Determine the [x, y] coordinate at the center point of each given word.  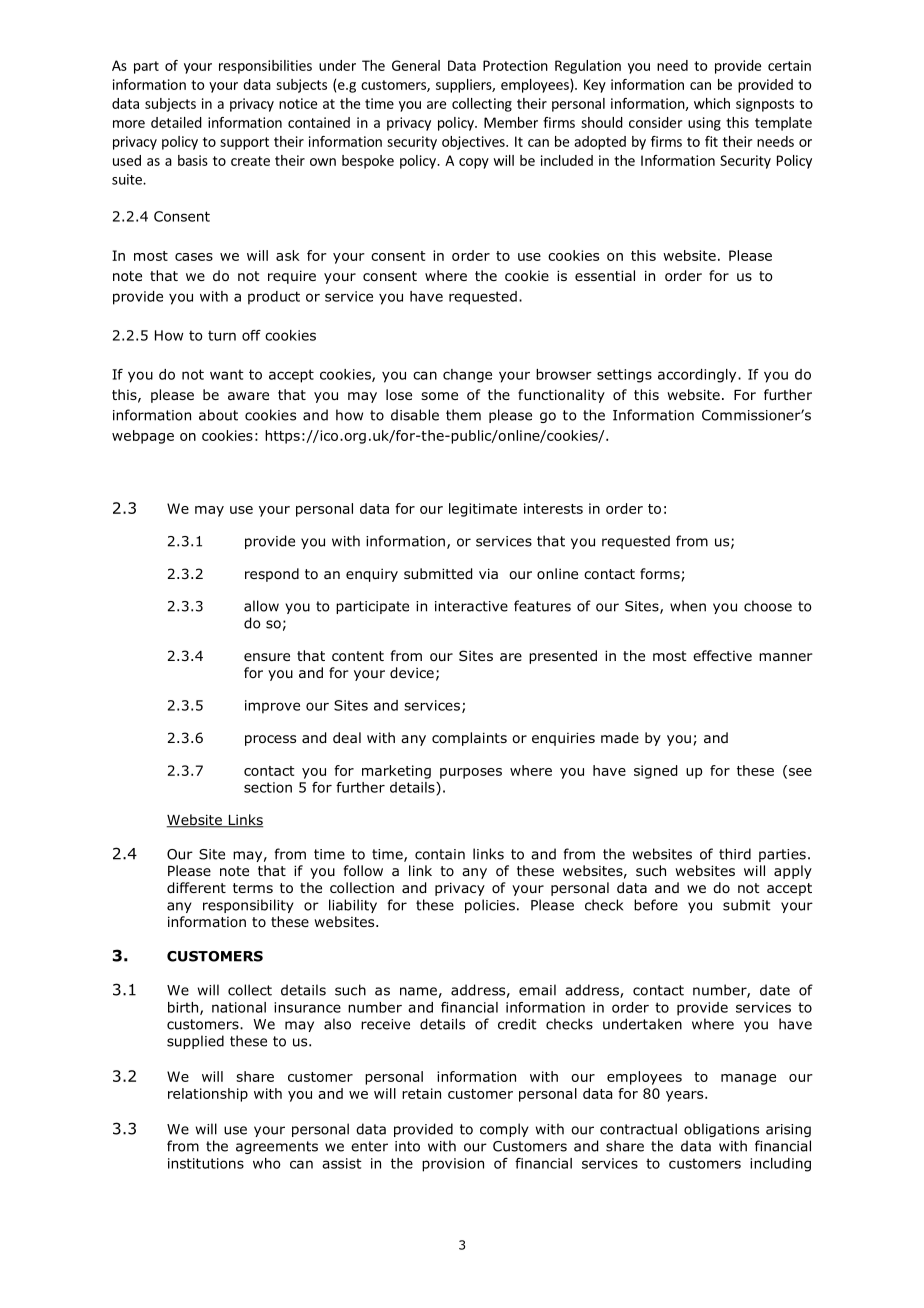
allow [261, 606]
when [688, 606]
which [712, 103]
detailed [176, 122]
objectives [474, 143]
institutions [206, 1163]
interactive [471, 606]
